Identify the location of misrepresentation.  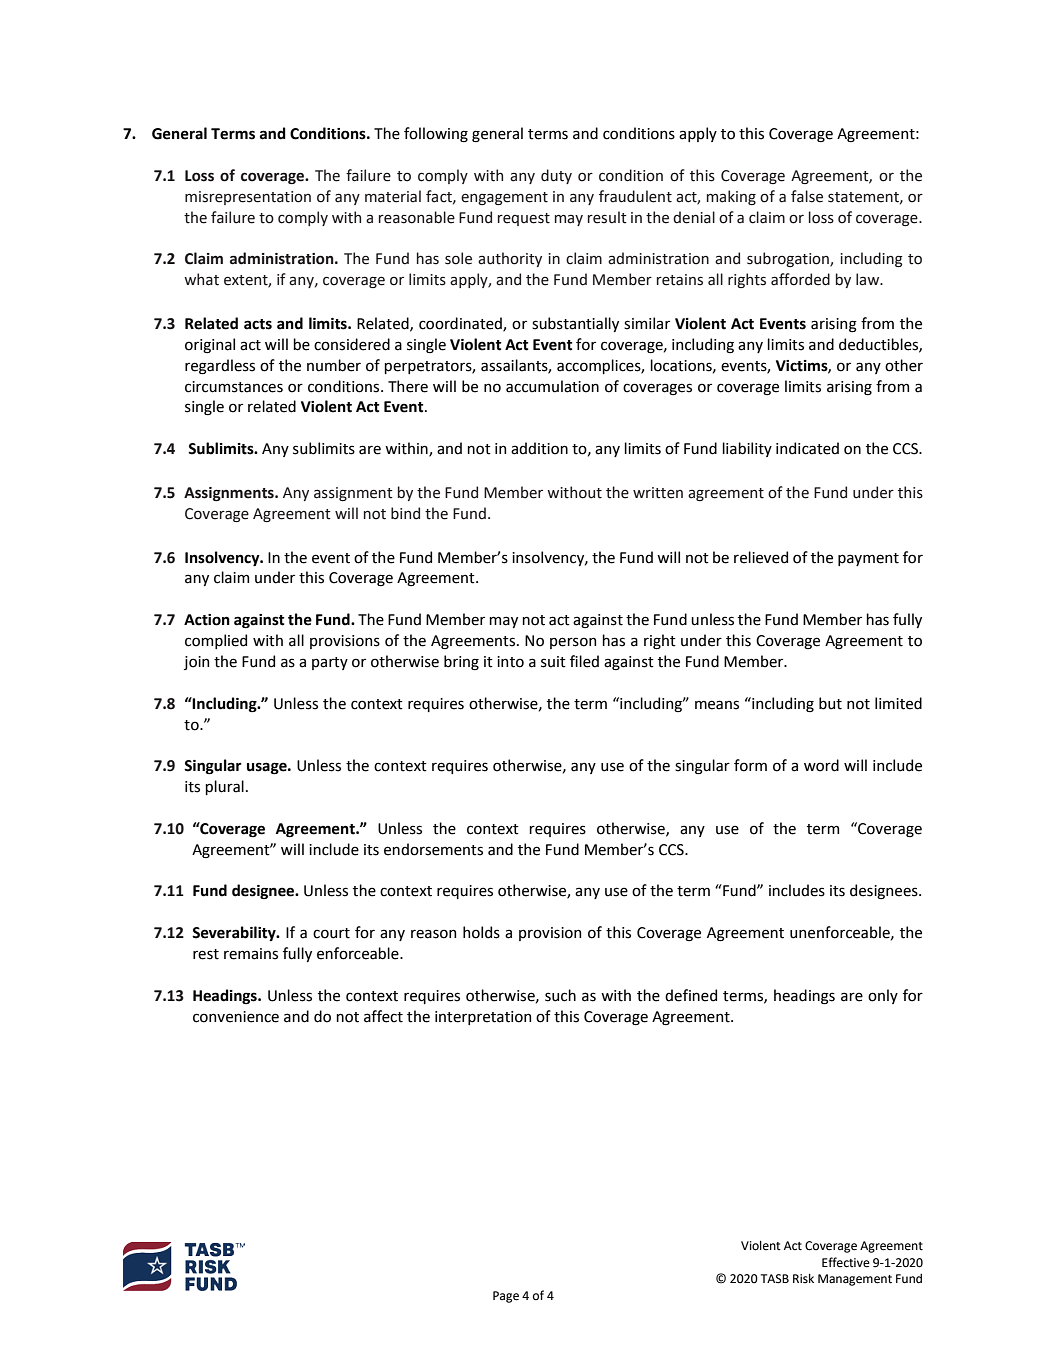
(248, 198).
